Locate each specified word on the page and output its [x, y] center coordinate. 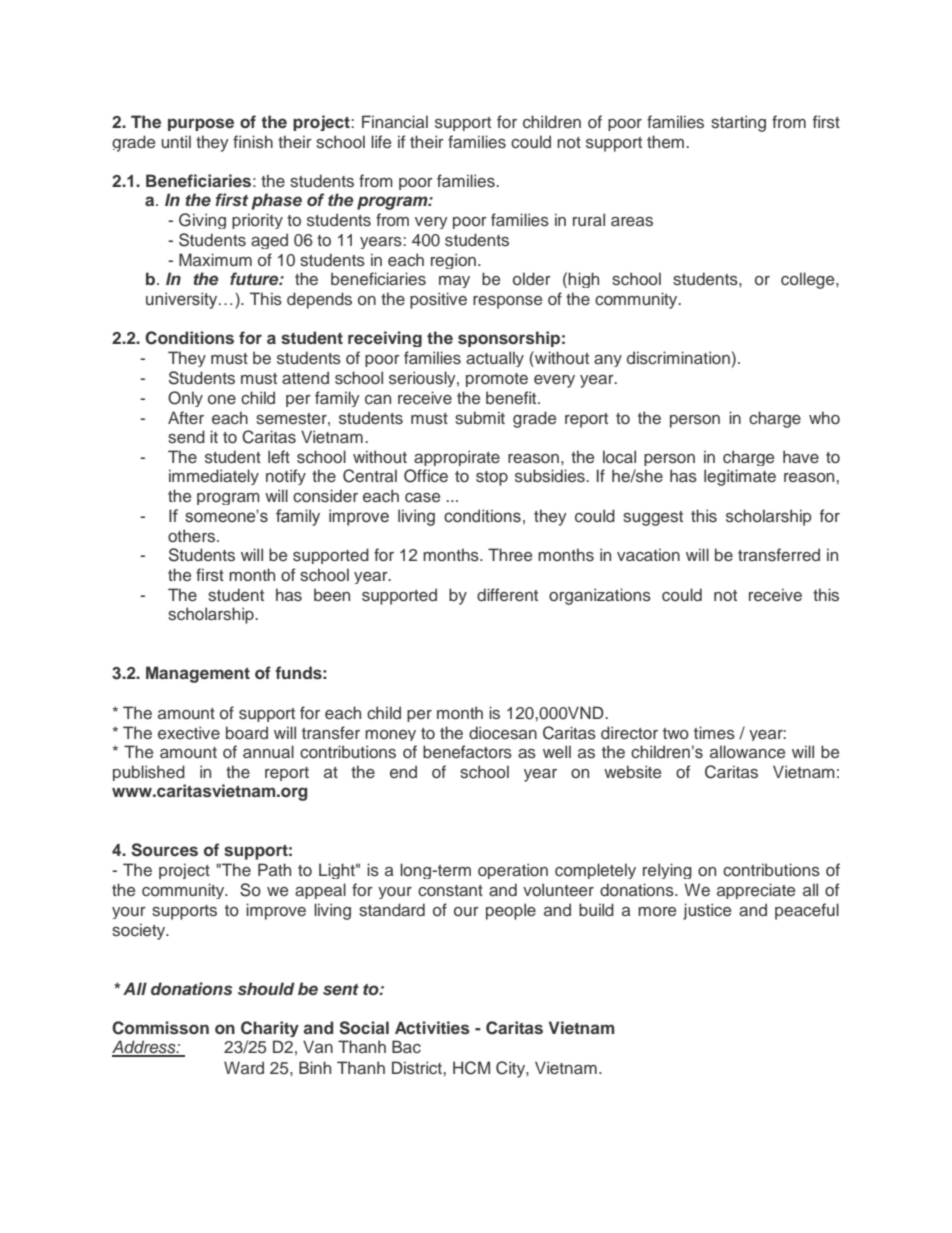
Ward [244, 1067]
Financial [395, 122]
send [186, 437]
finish [253, 142]
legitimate [740, 477]
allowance [747, 752]
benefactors [467, 752]
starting [738, 123]
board [247, 732]
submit [480, 418]
